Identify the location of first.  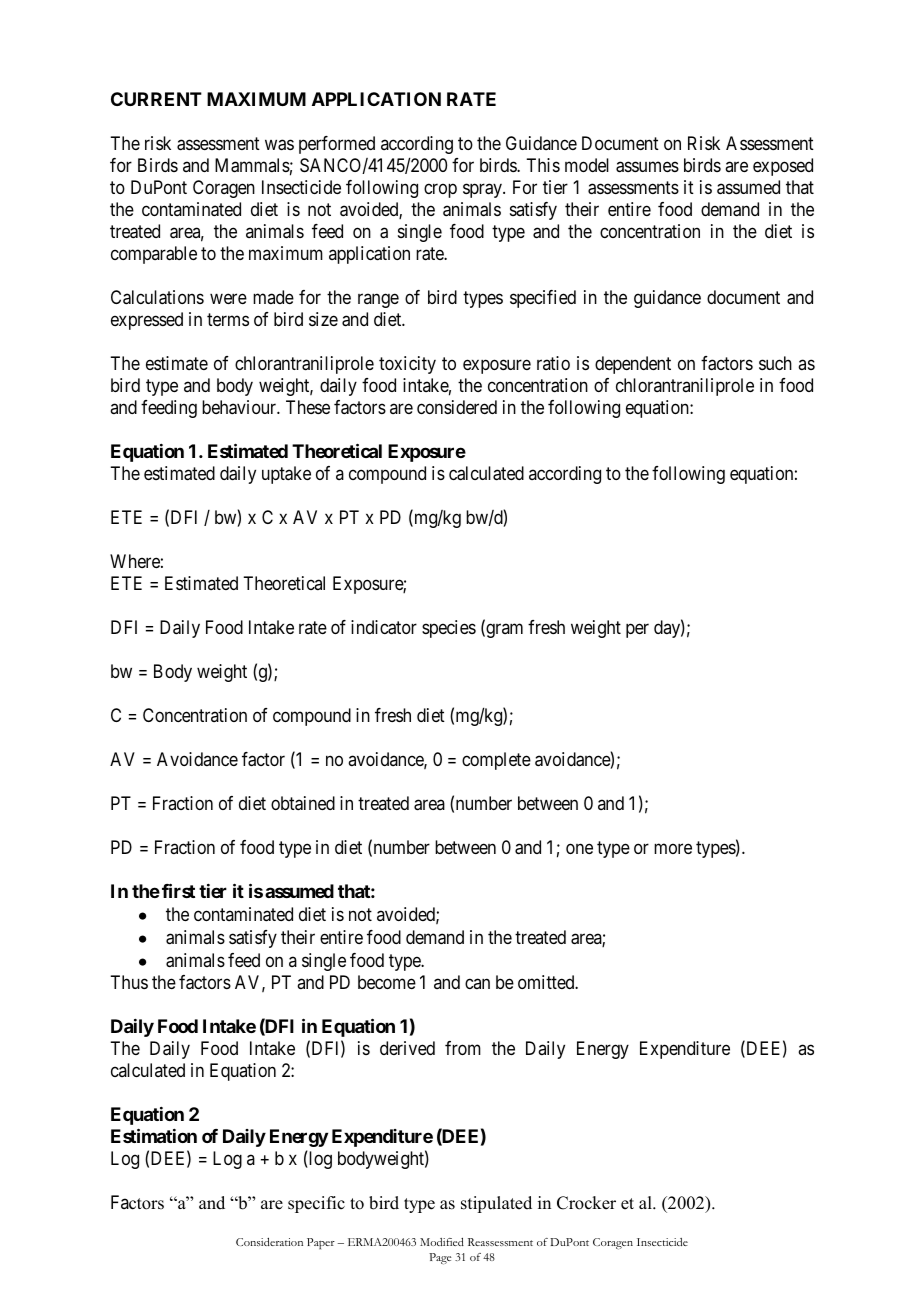
(178, 890).
